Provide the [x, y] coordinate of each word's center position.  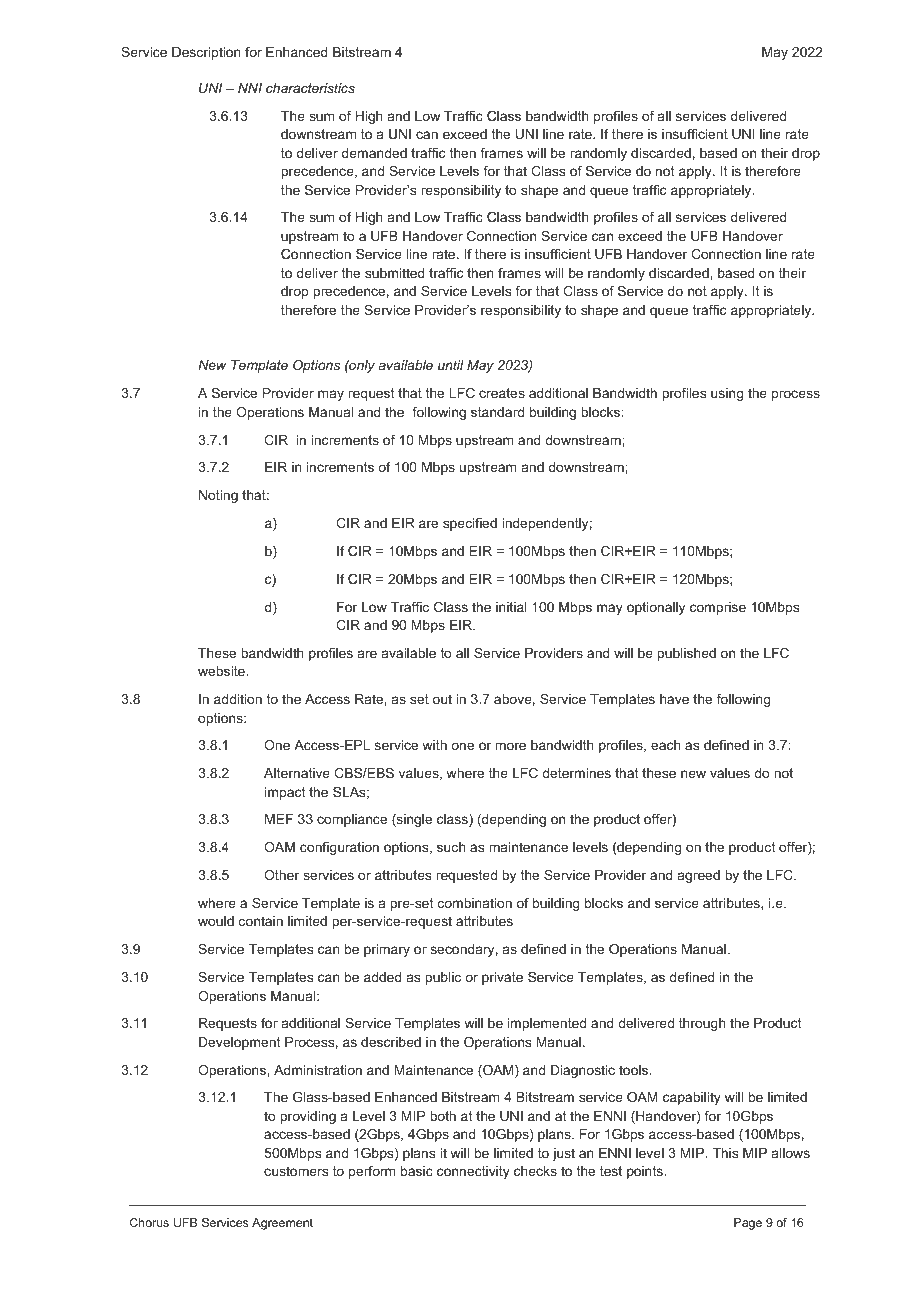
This [725, 1153]
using [727, 394]
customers [296, 1171]
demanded [374, 153]
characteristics [310, 88]
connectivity [473, 1172]
